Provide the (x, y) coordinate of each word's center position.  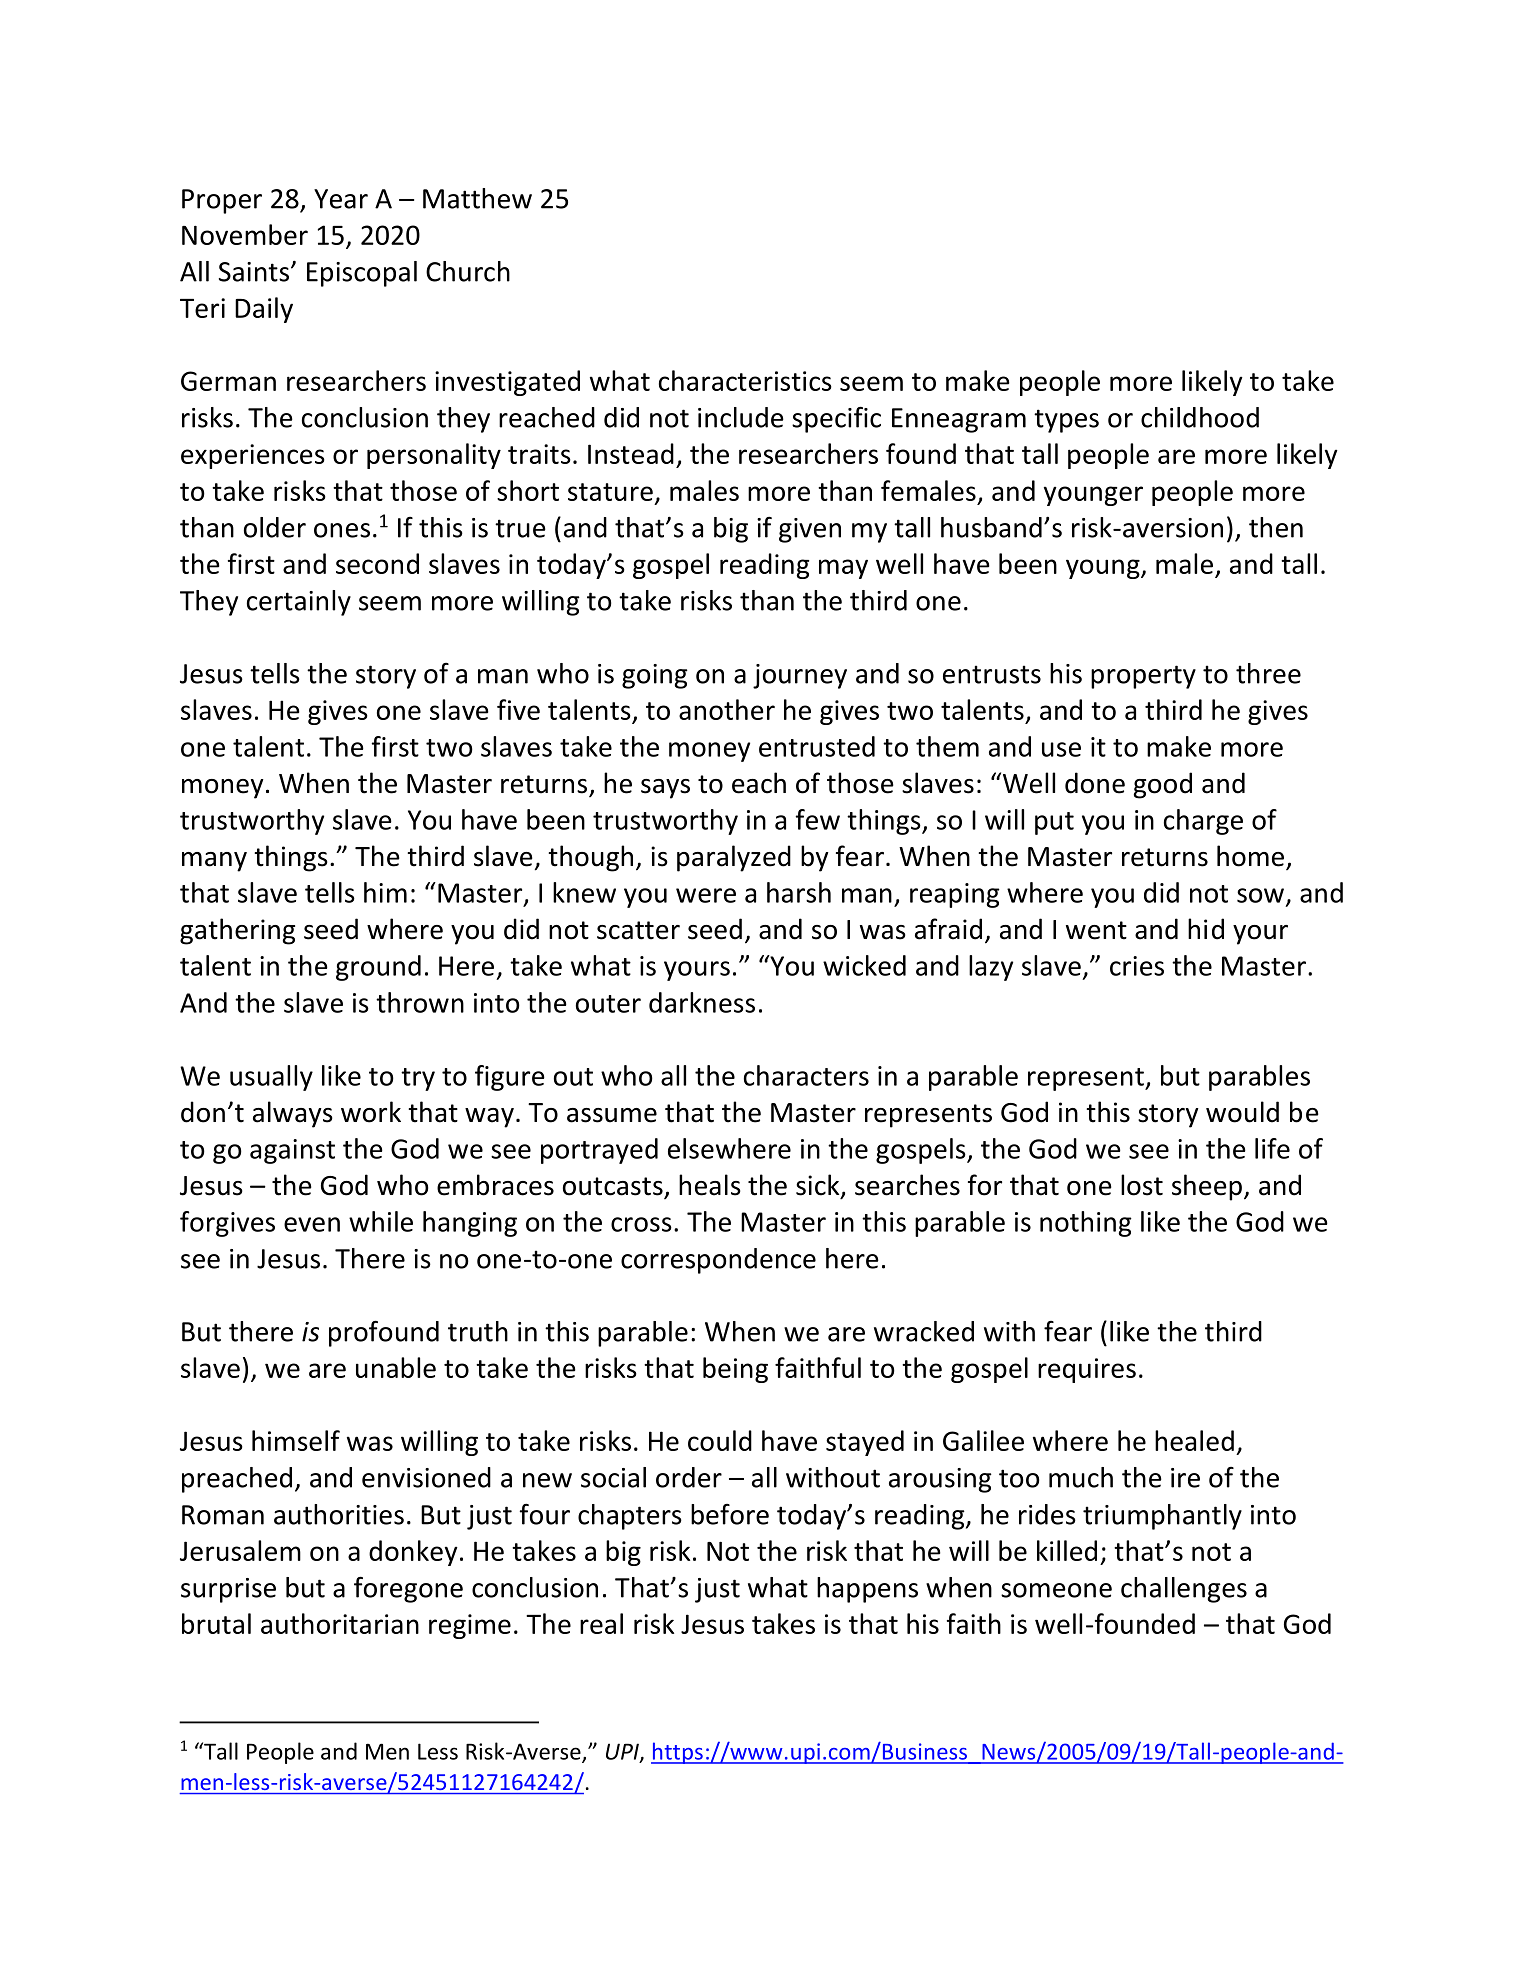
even (312, 1224)
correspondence (718, 1261)
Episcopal (362, 274)
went (1096, 930)
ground (378, 968)
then (1276, 527)
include (741, 417)
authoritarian (340, 1623)
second (377, 563)
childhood (1200, 417)
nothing (1086, 1224)
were (706, 895)
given (810, 530)
